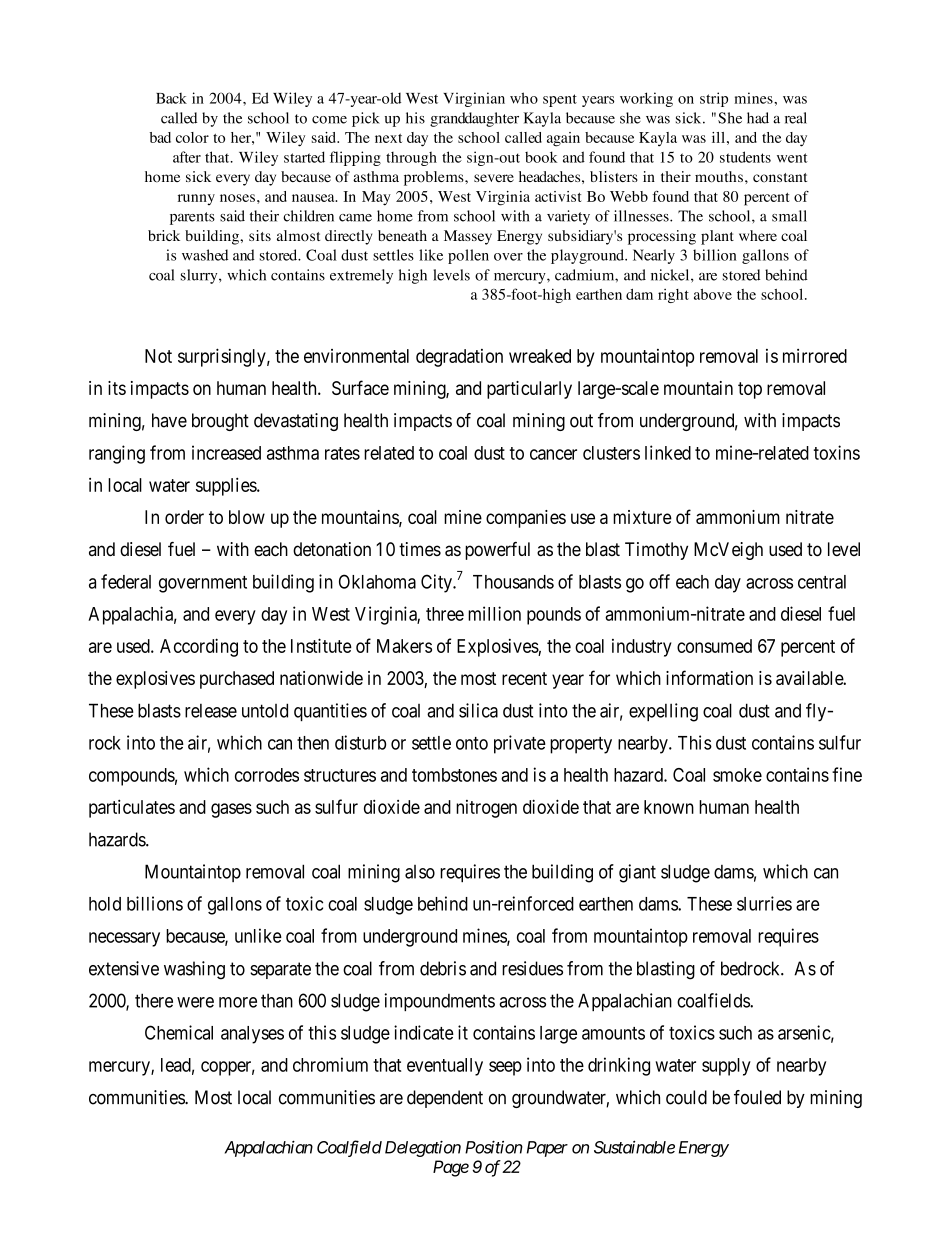 This document has height=1233, width=952. What do you see at coordinates (226, 452) in the document?
I see `increased` at bounding box center [226, 452].
